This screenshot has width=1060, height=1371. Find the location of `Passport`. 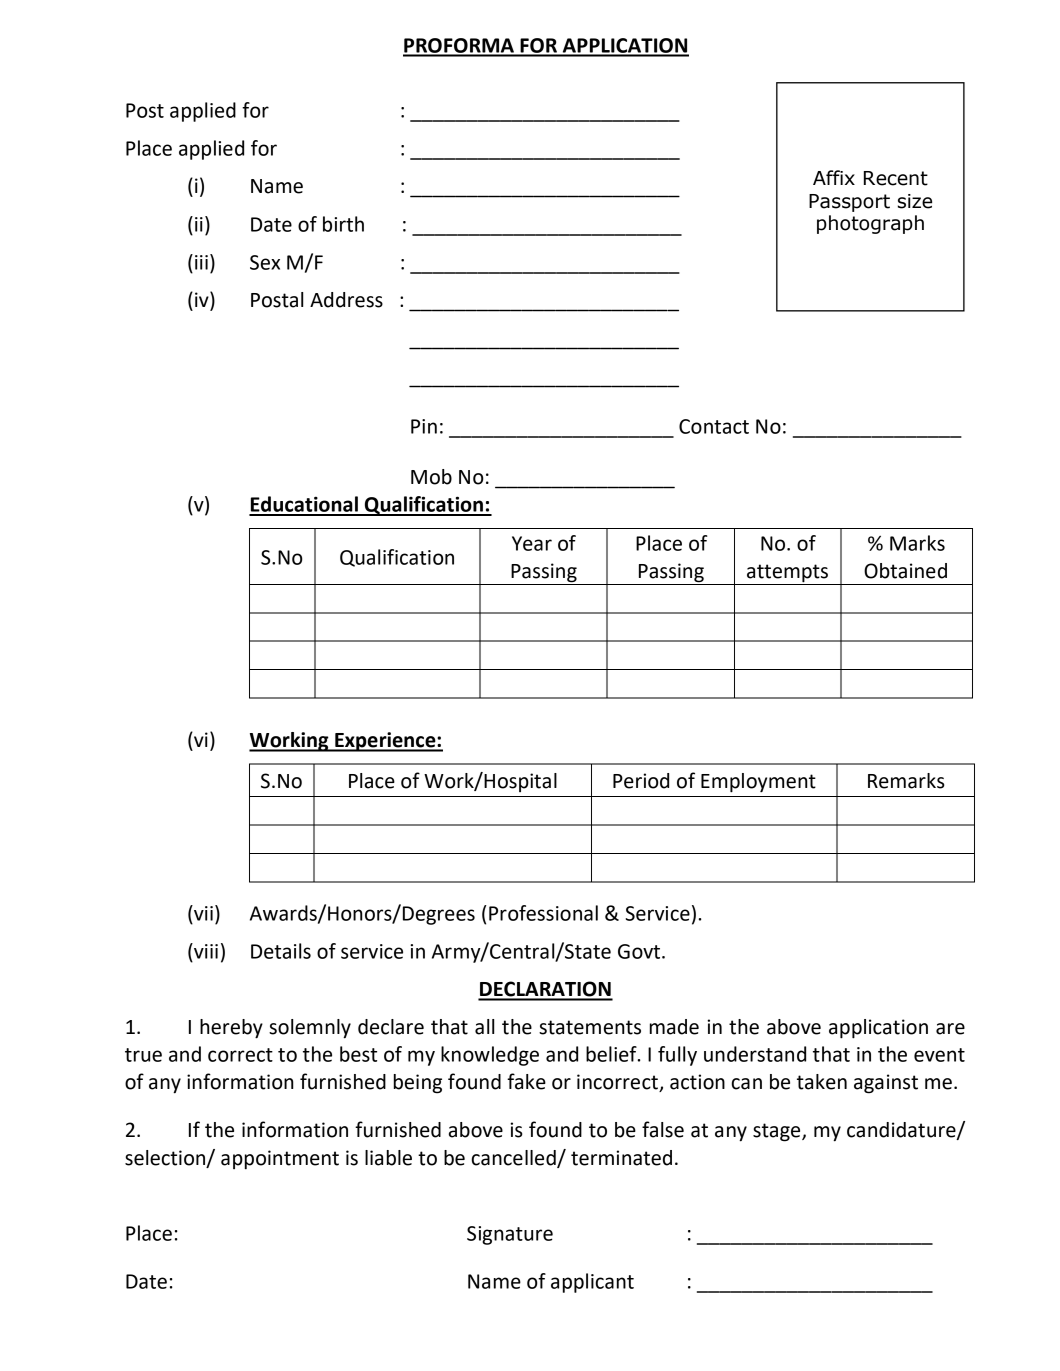

Passport is located at coordinates (849, 203).
